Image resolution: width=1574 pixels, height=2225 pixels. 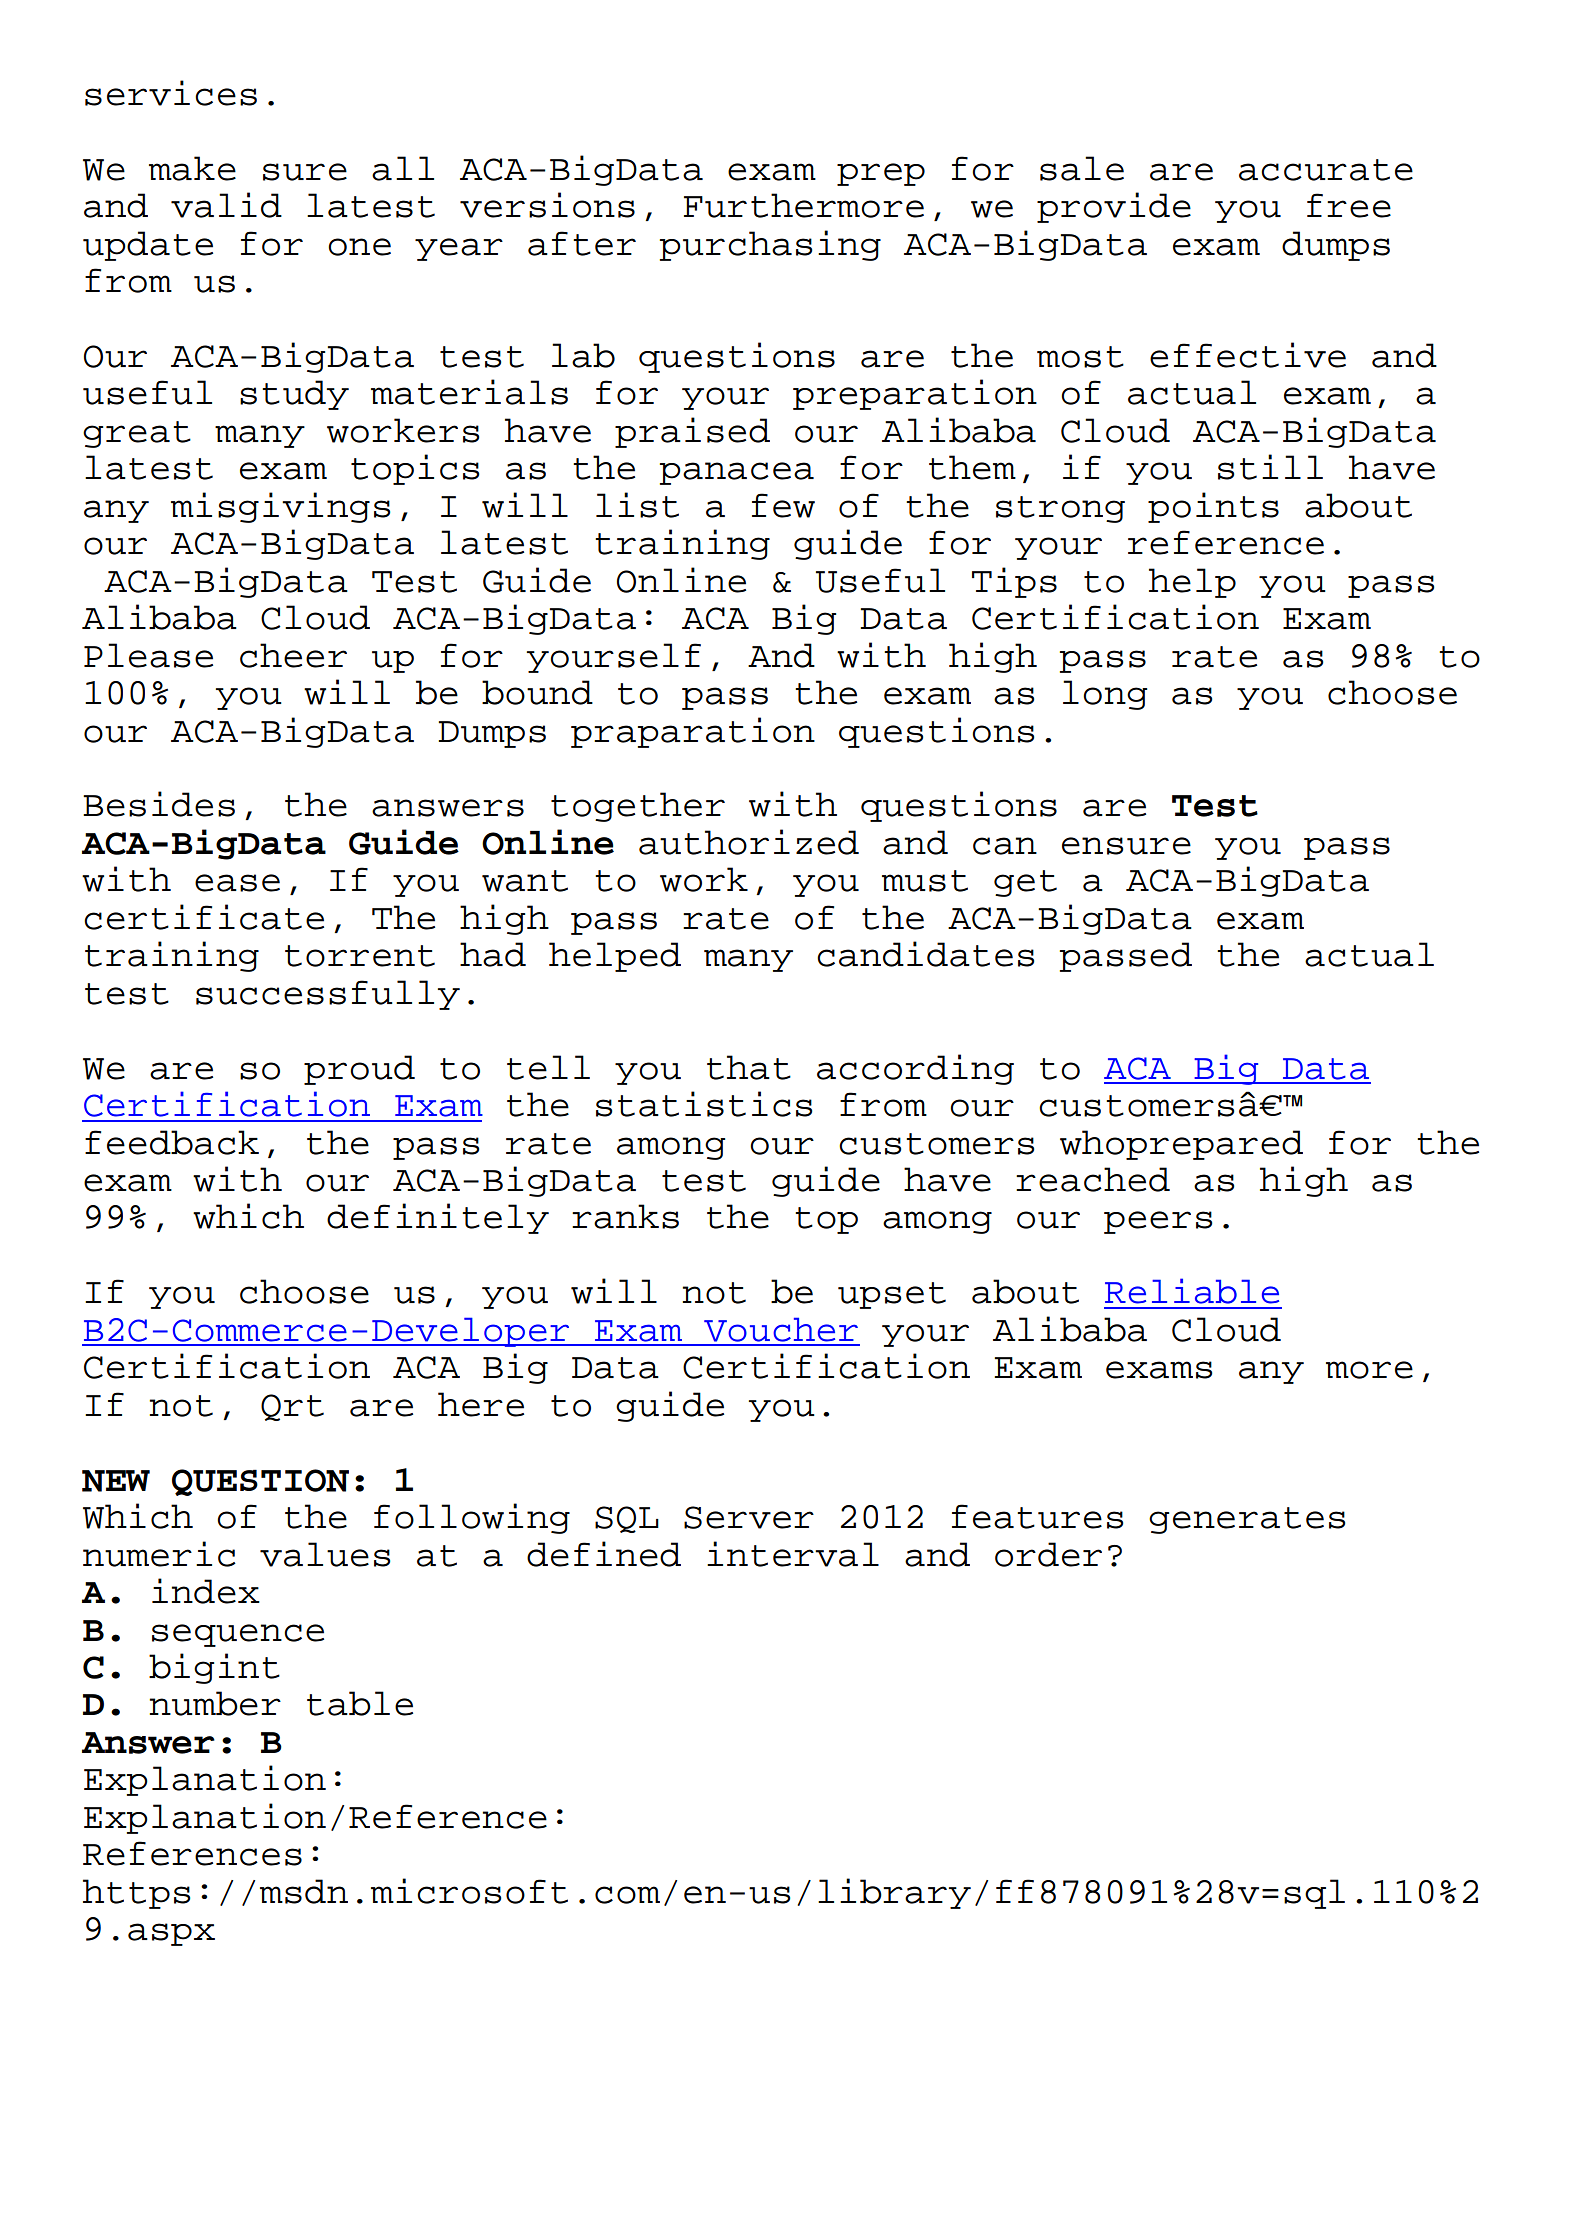 What do you see at coordinates (481, 1404) in the page?
I see `here` at bounding box center [481, 1404].
